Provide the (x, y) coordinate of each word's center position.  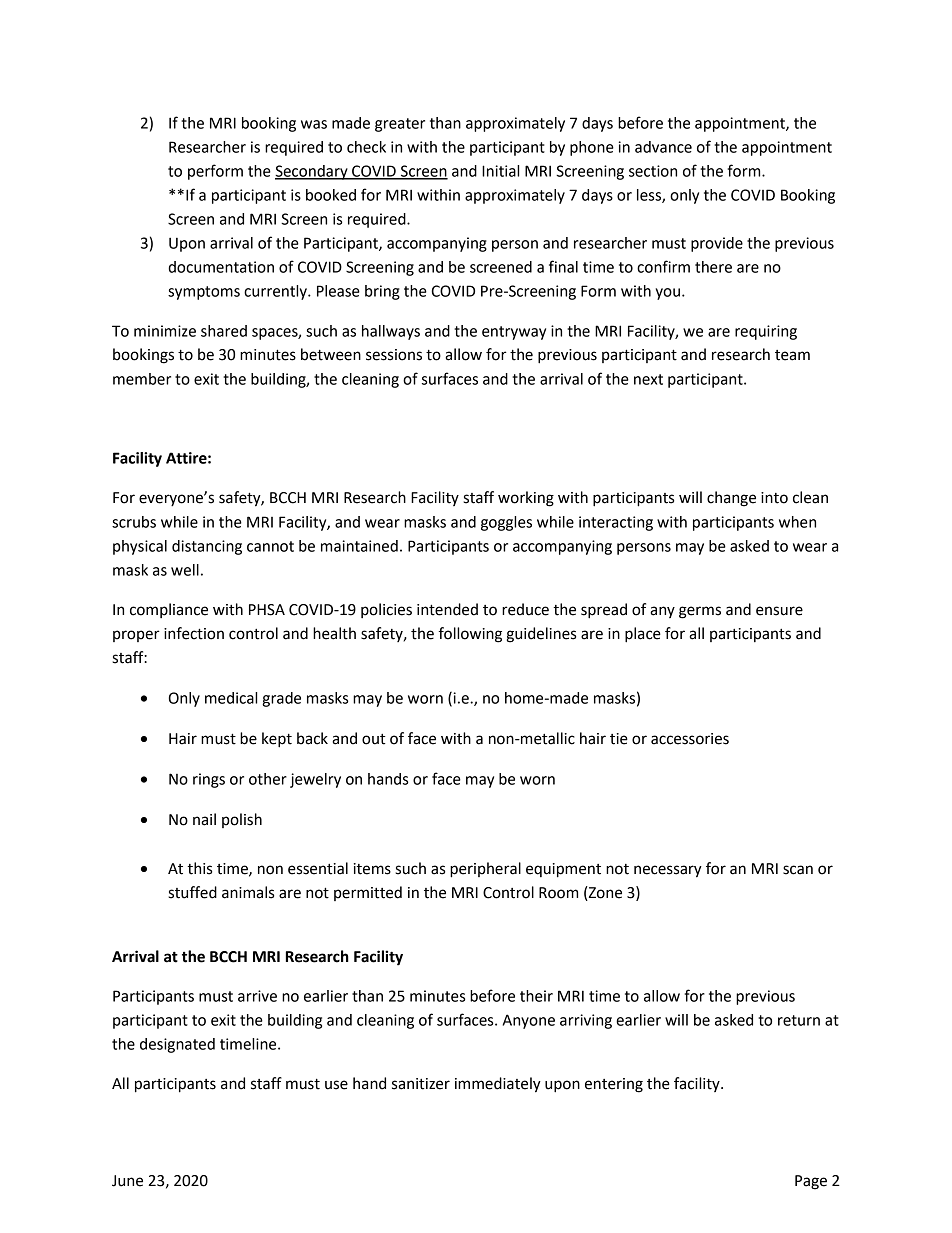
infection (194, 633)
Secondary (312, 172)
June (127, 1181)
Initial (500, 171)
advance (663, 147)
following (470, 635)
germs (700, 612)
